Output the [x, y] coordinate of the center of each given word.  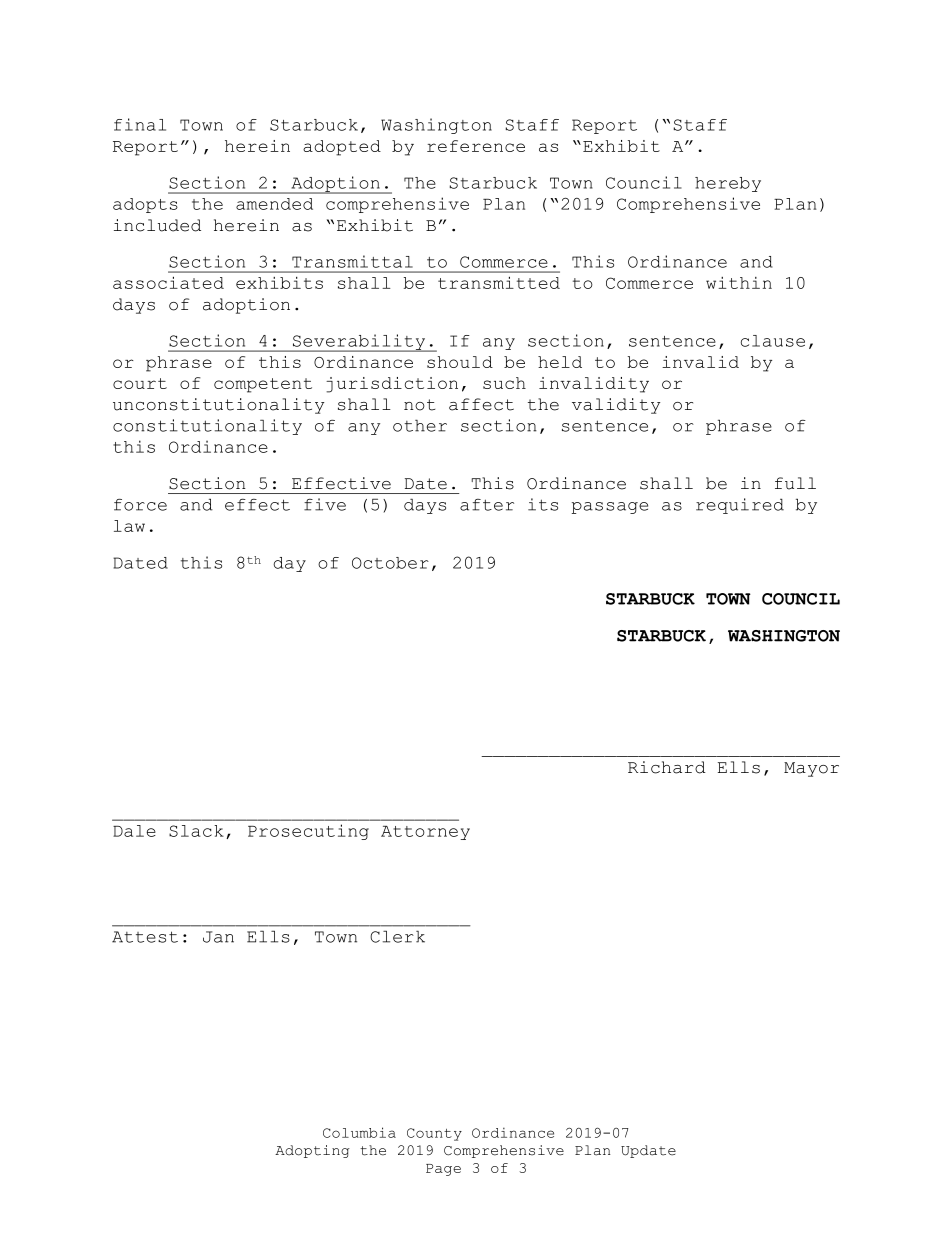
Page [443, 1170]
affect [481, 404]
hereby [728, 184]
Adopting [312, 1151]
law [129, 526]
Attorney [425, 833]
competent [263, 385]
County [434, 1134]
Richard [667, 767]
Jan [218, 937]
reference [476, 146]
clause [773, 341]
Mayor [811, 769]
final [140, 124]
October [390, 563]
